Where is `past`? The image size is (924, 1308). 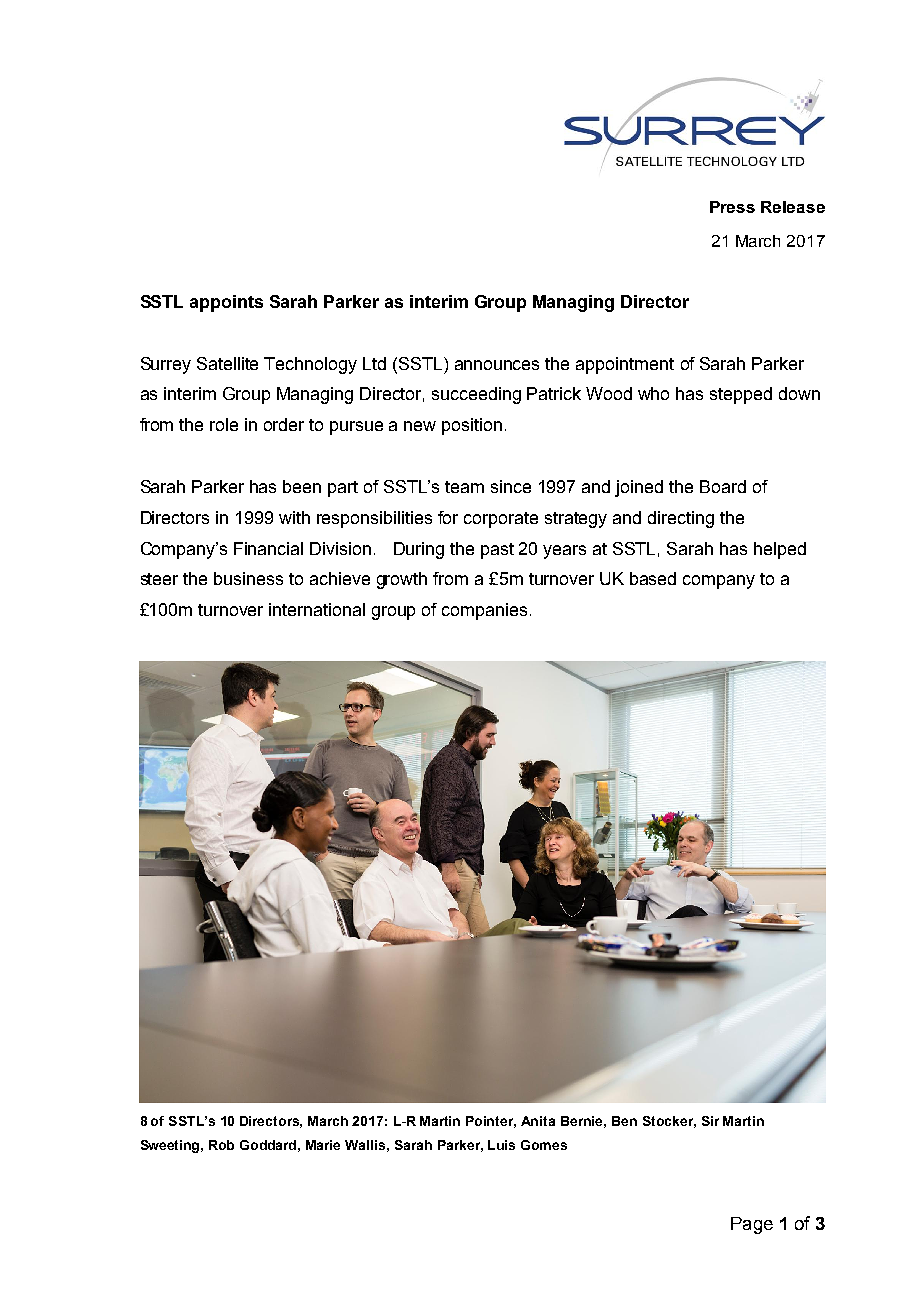
past is located at coordinates (497, 551).
